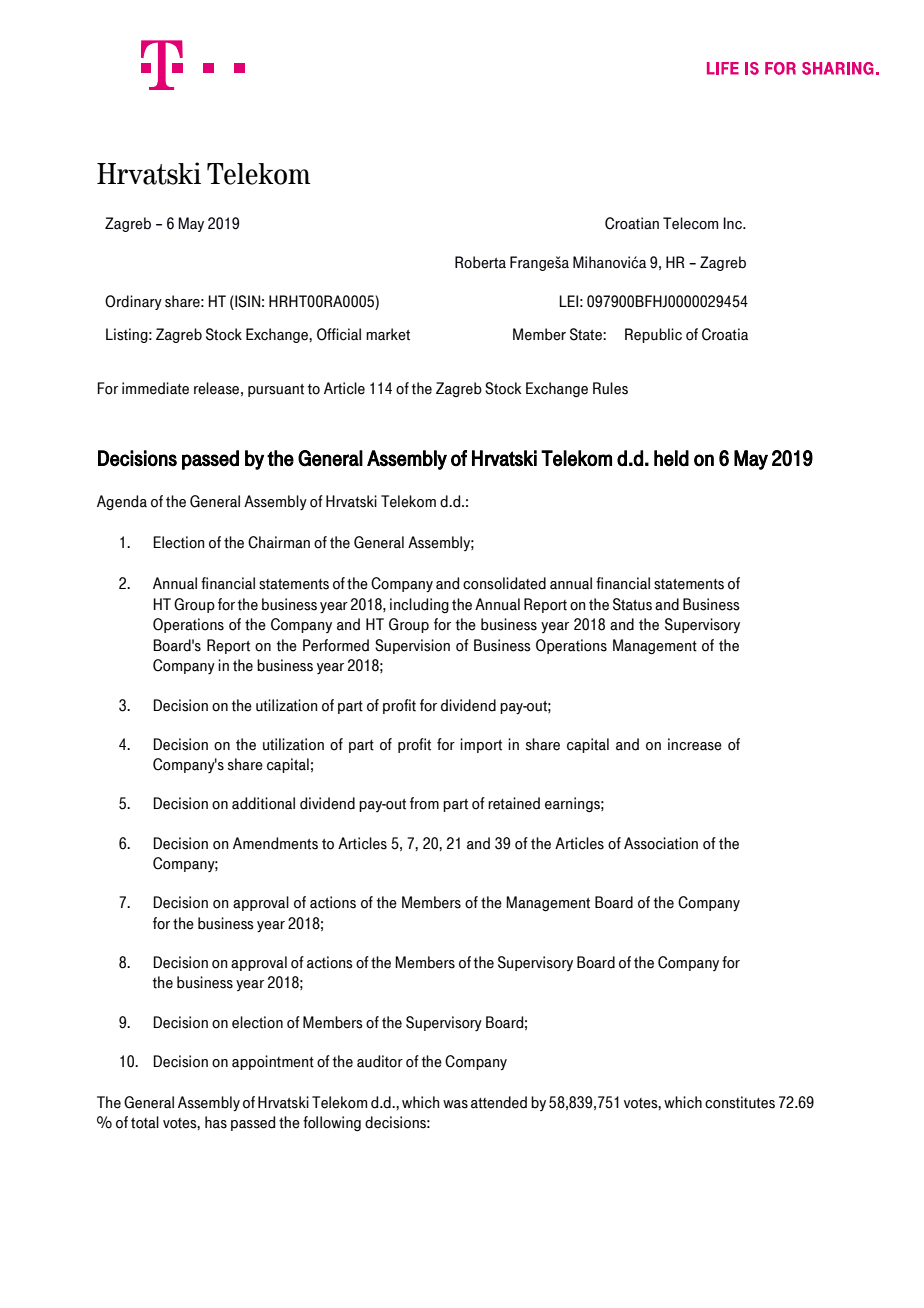 The width and height of the screenshot is (924, 1308). What do you see at coordinates (690, 223) in the screenshot?
I see `Telecom` at bounding box center [690, 223].
